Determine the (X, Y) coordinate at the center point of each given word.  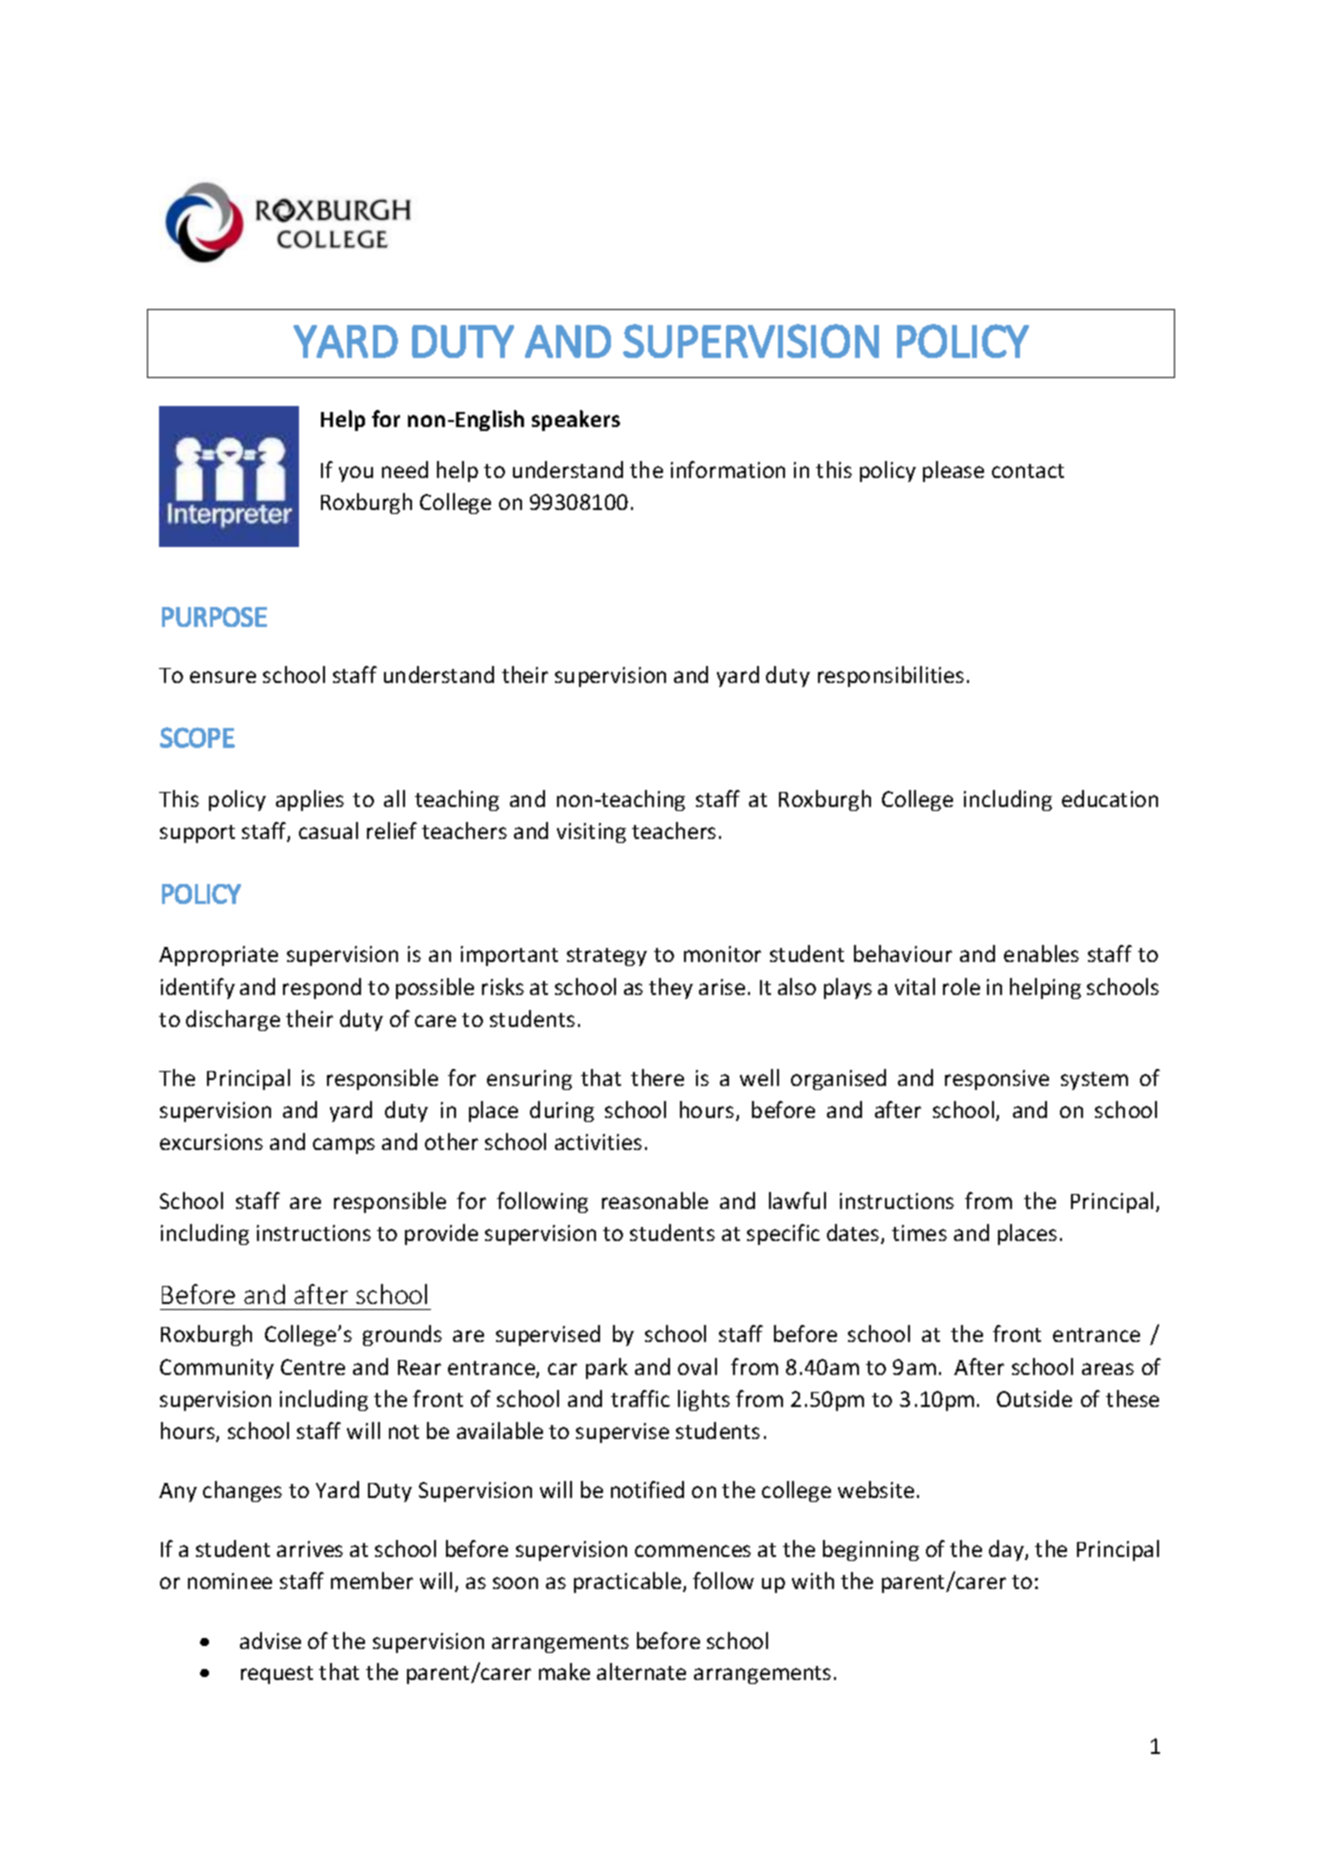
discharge (233, 1020)
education (1110, 798)
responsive (997, 1080)
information (728, 469)
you (356, 474)
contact (1028, 471)
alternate (641, 1671)
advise (270, 1640)
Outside (1034, 1398)
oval (697, 1366)
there (657, 1077)
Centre (313, 1367)
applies (310, 800)
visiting (591, 833)
